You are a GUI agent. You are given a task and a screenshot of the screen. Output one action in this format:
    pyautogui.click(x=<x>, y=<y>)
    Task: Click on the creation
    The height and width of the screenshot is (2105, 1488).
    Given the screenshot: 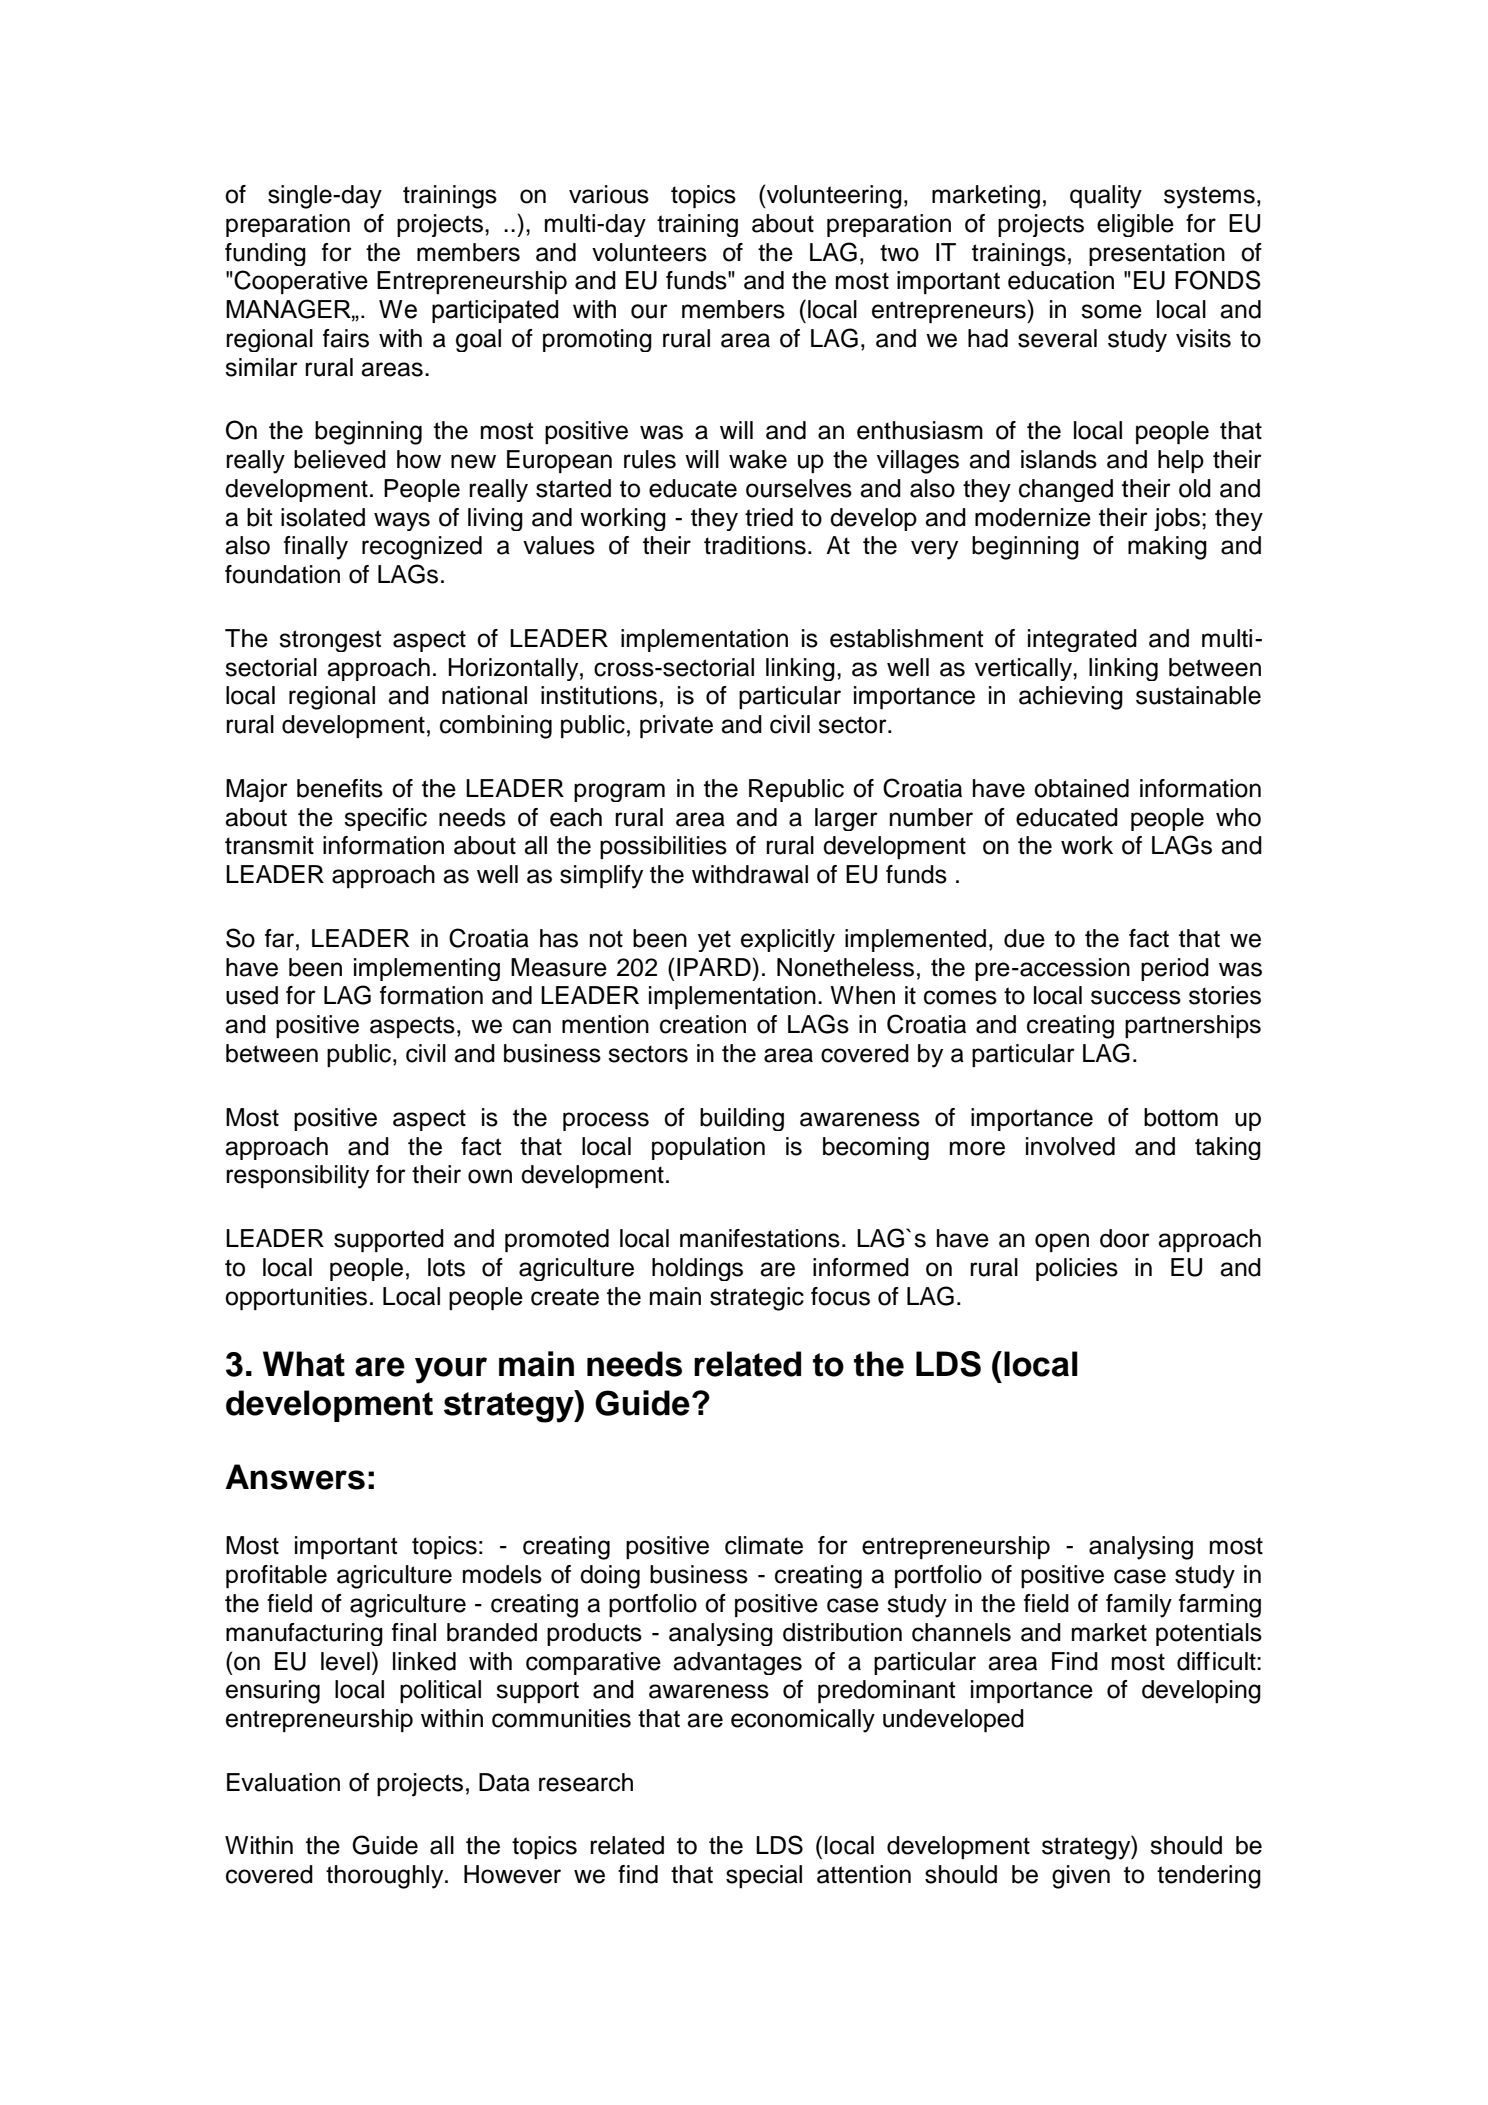 What is the action you would take?
    pyautogui.click(x=703, y=1024)
